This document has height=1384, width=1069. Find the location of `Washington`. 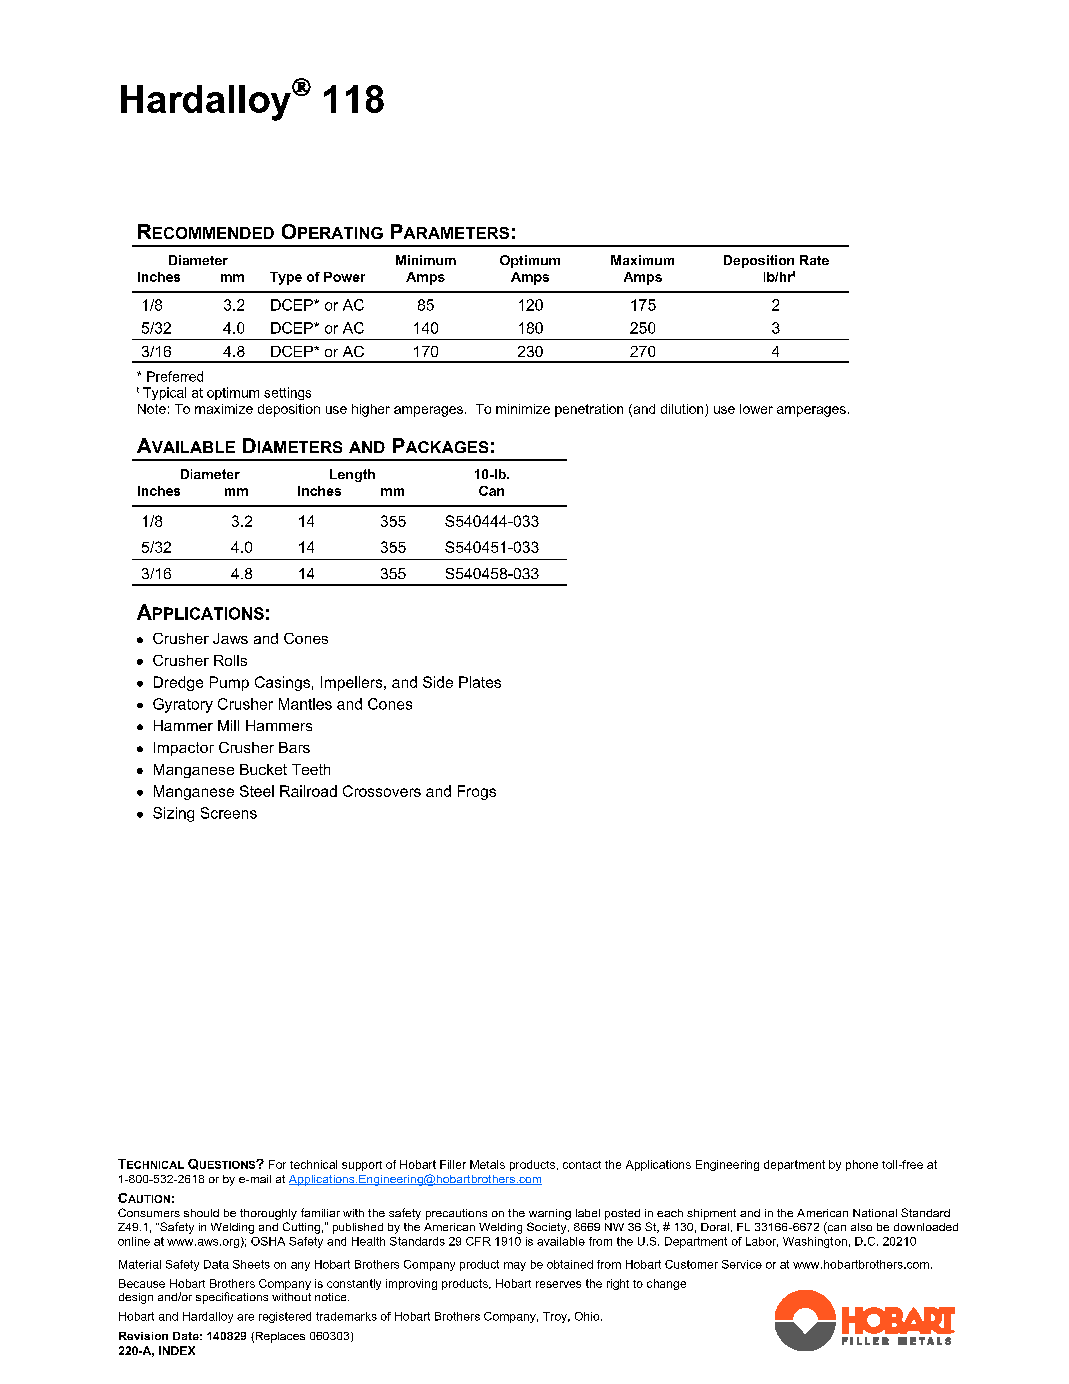

Washington is located at coordinates (815, 1242).
